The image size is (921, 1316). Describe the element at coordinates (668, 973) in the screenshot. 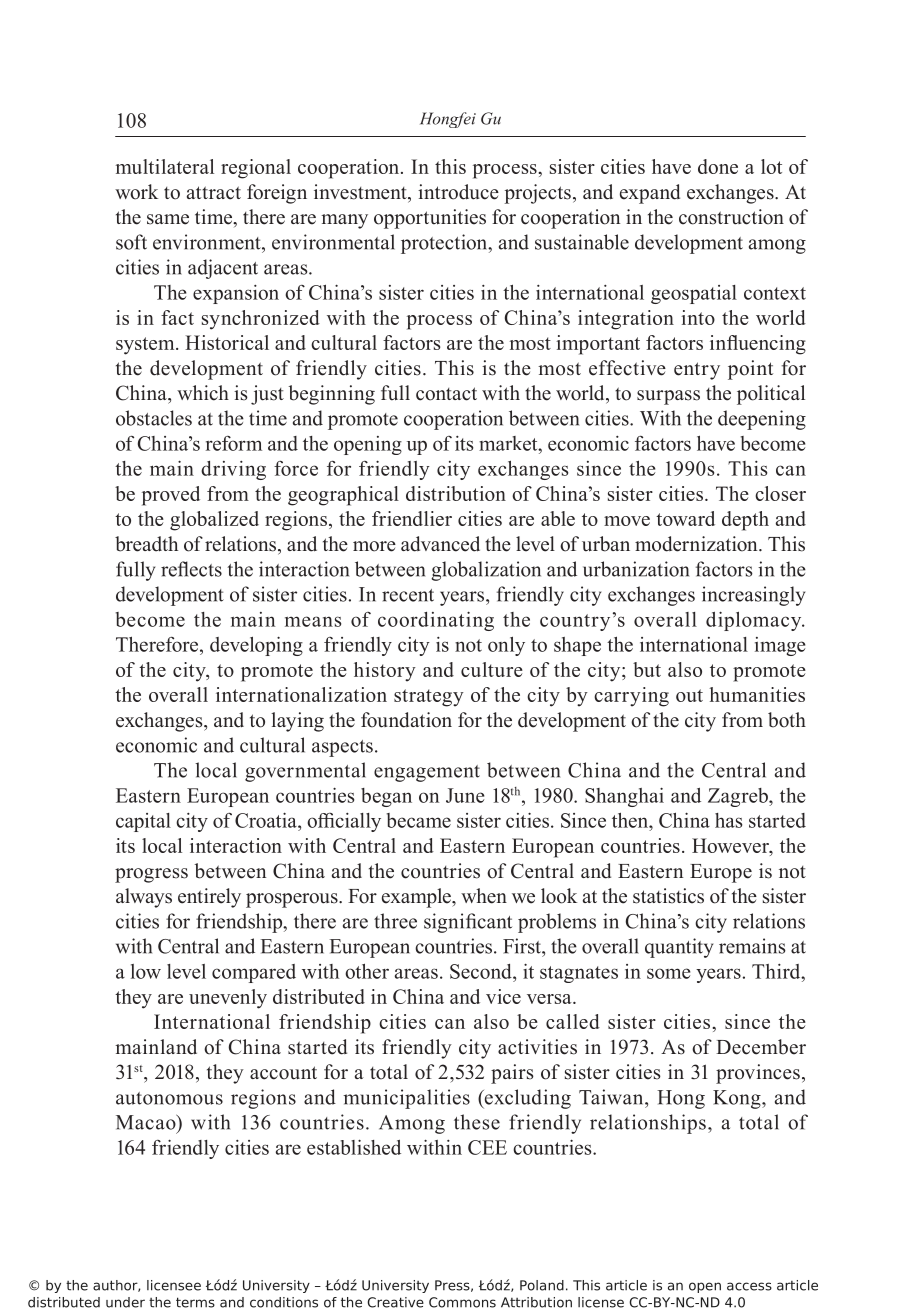

I see `some` at that location.
